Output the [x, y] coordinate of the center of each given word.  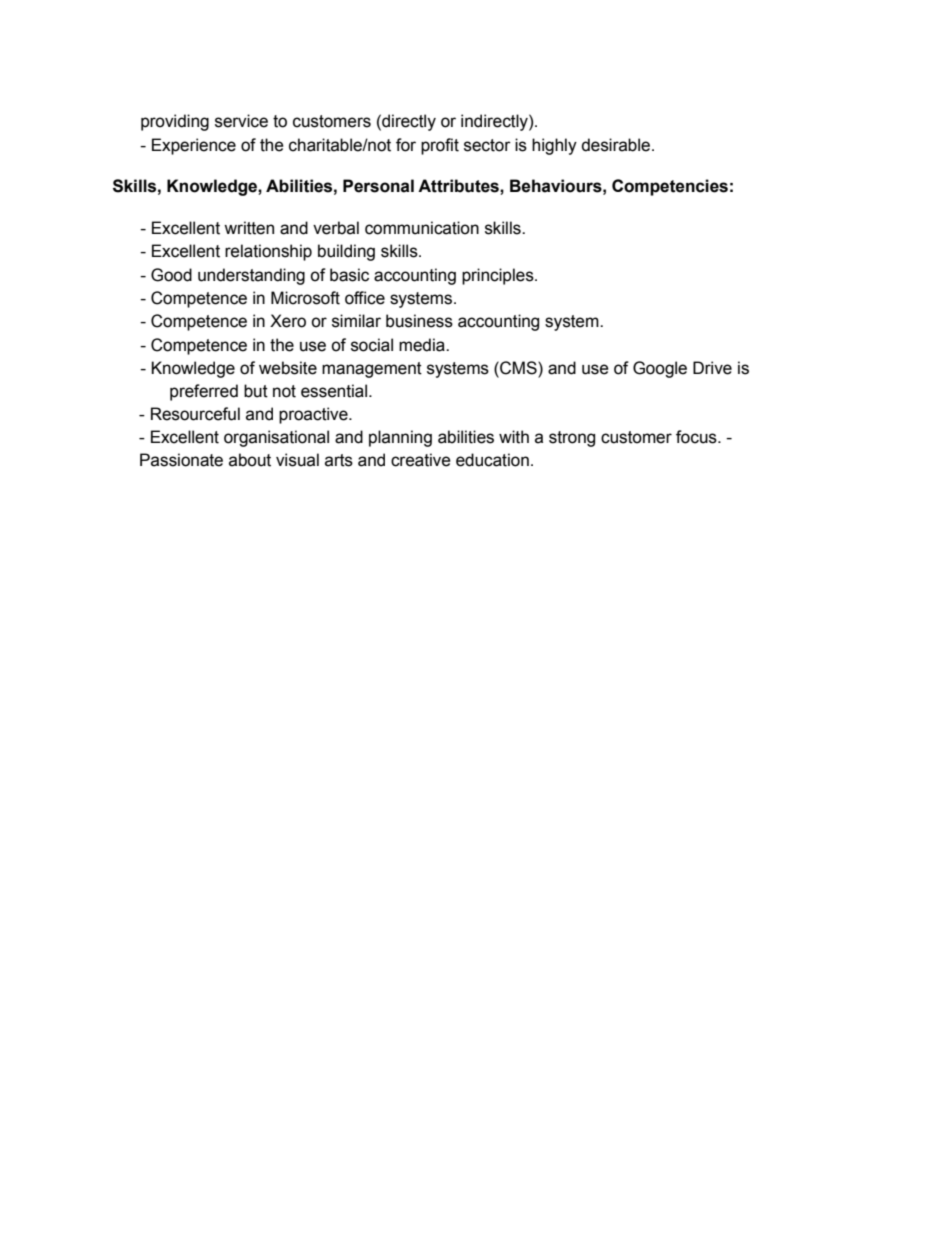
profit [440, 146]
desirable [617, 145]
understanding [251, 276]
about [250, 460]
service [241, 121]
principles [499, 276]
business [419, 321]
